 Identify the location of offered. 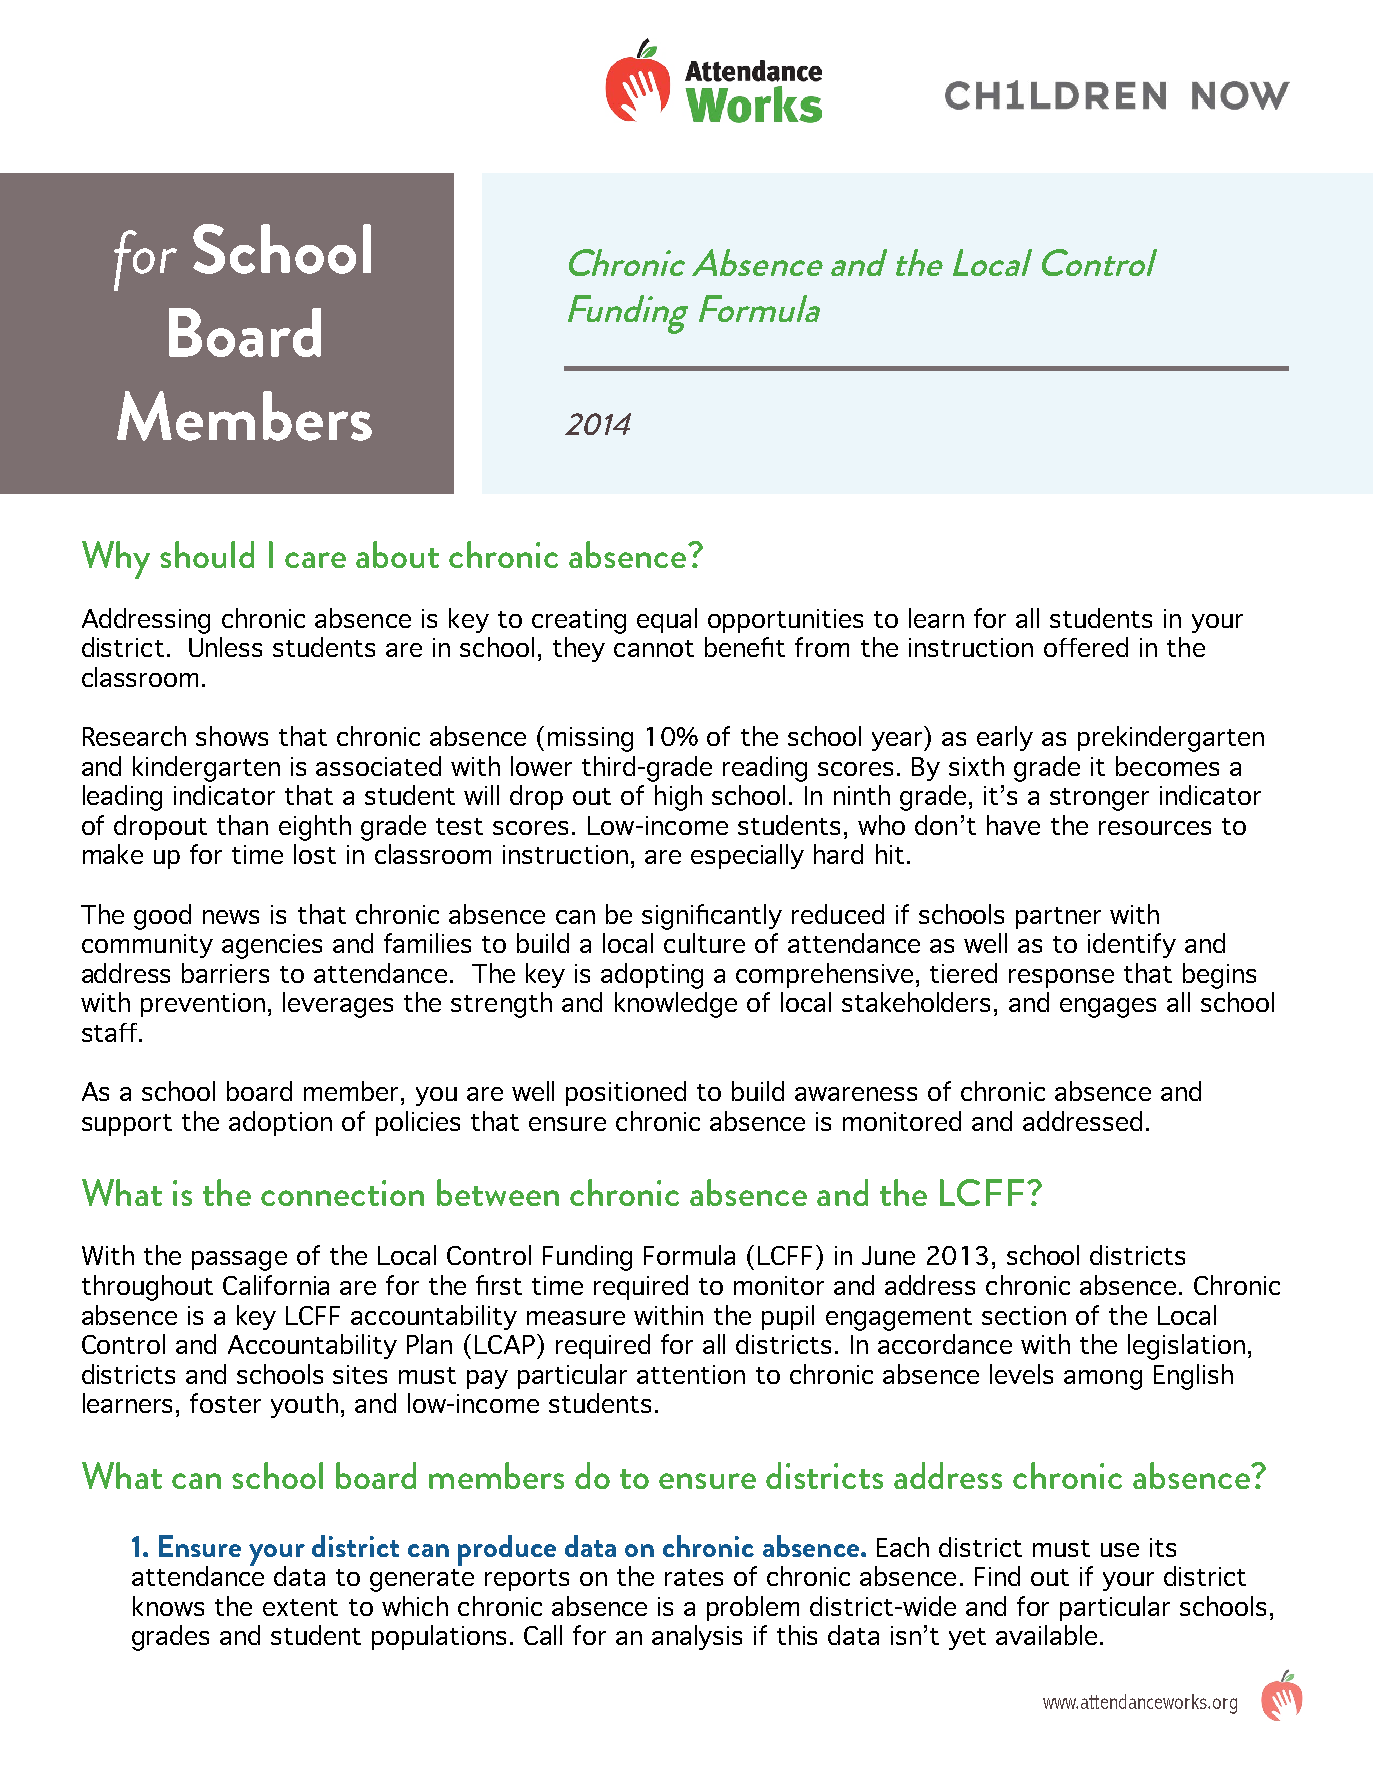
(1086, 647).
